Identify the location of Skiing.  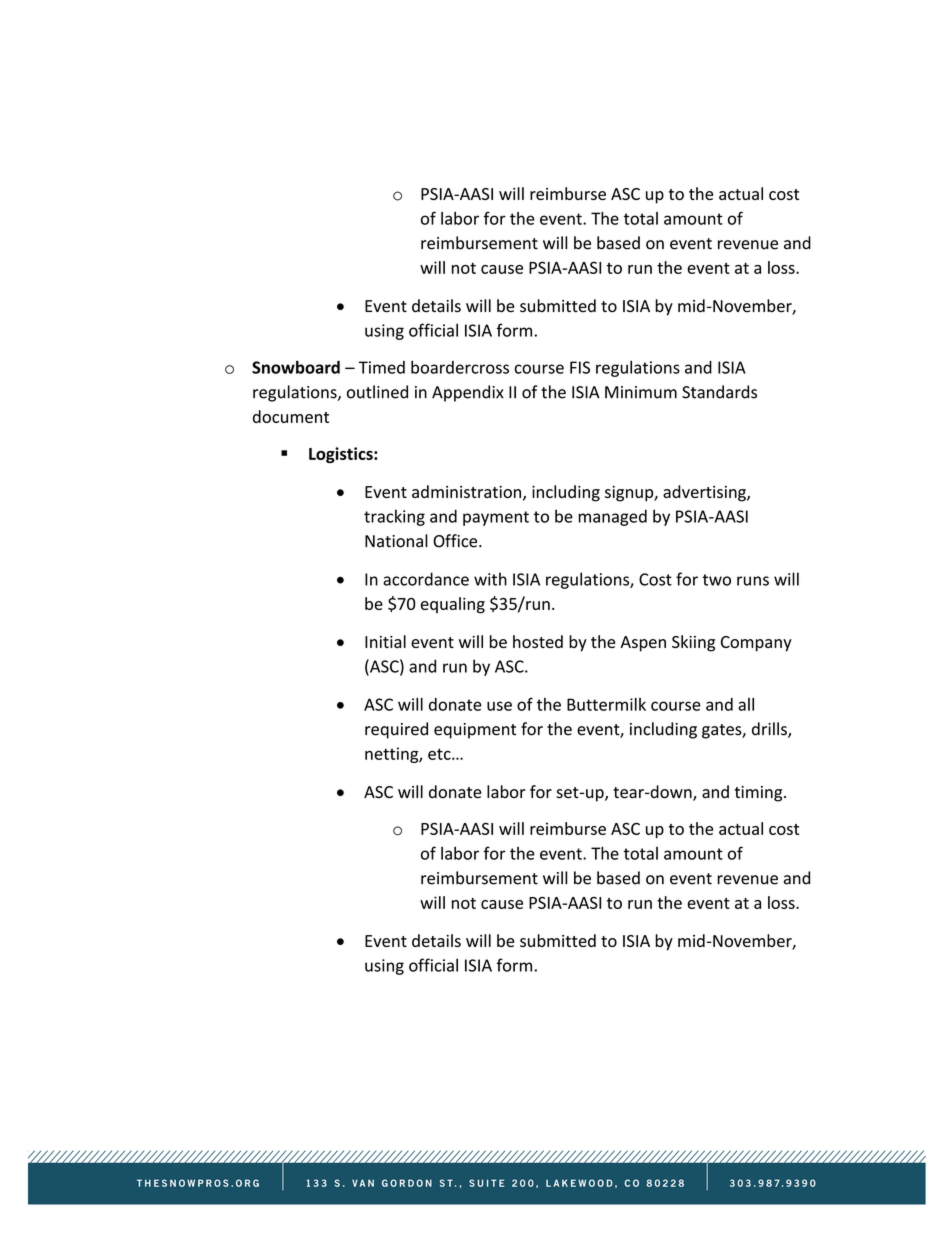
(693, 643).
